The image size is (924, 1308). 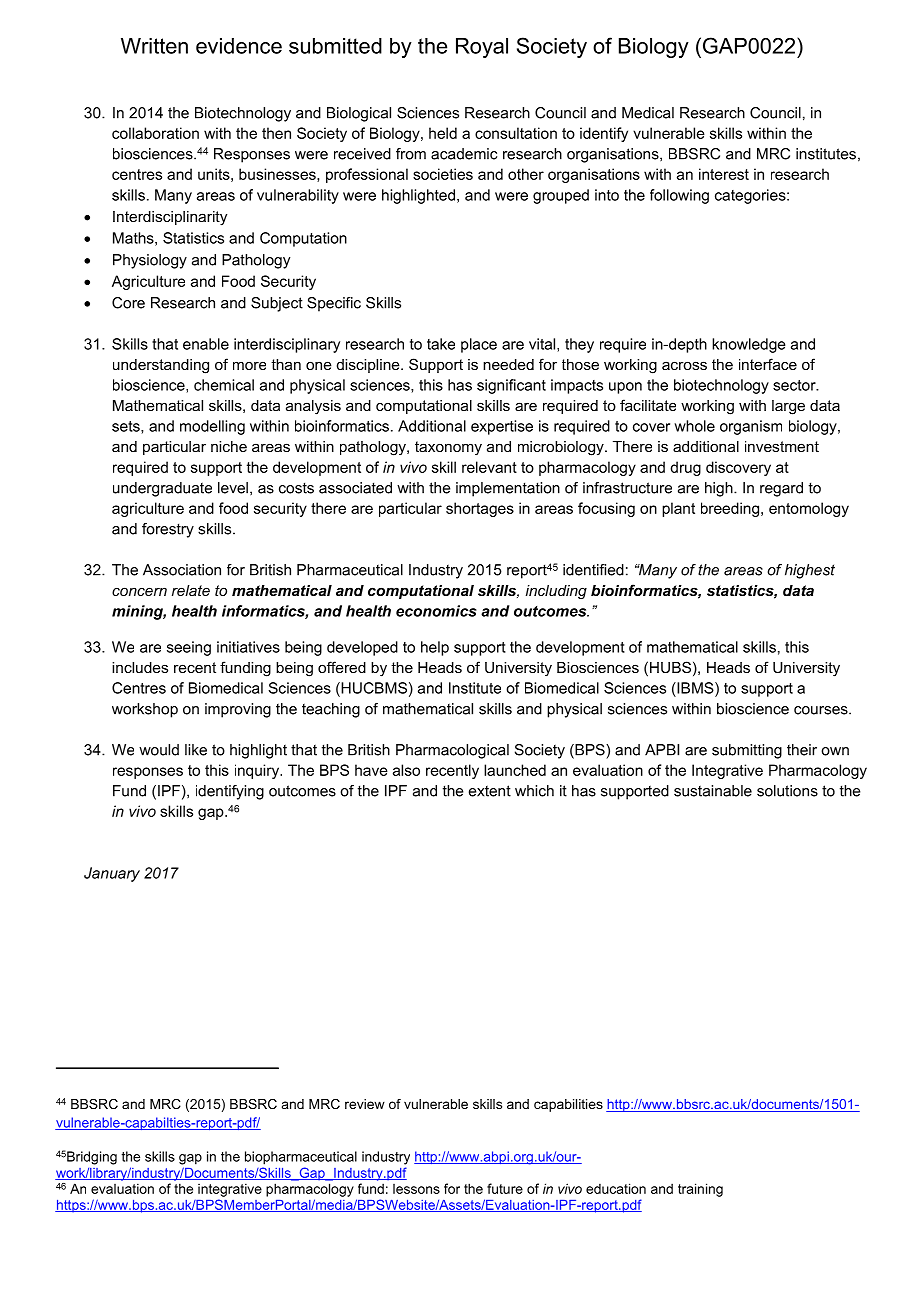 What do you see at coordinates (749, 345) in the screenshot?
I see `knowledge` at bounding box center [749, 345].
